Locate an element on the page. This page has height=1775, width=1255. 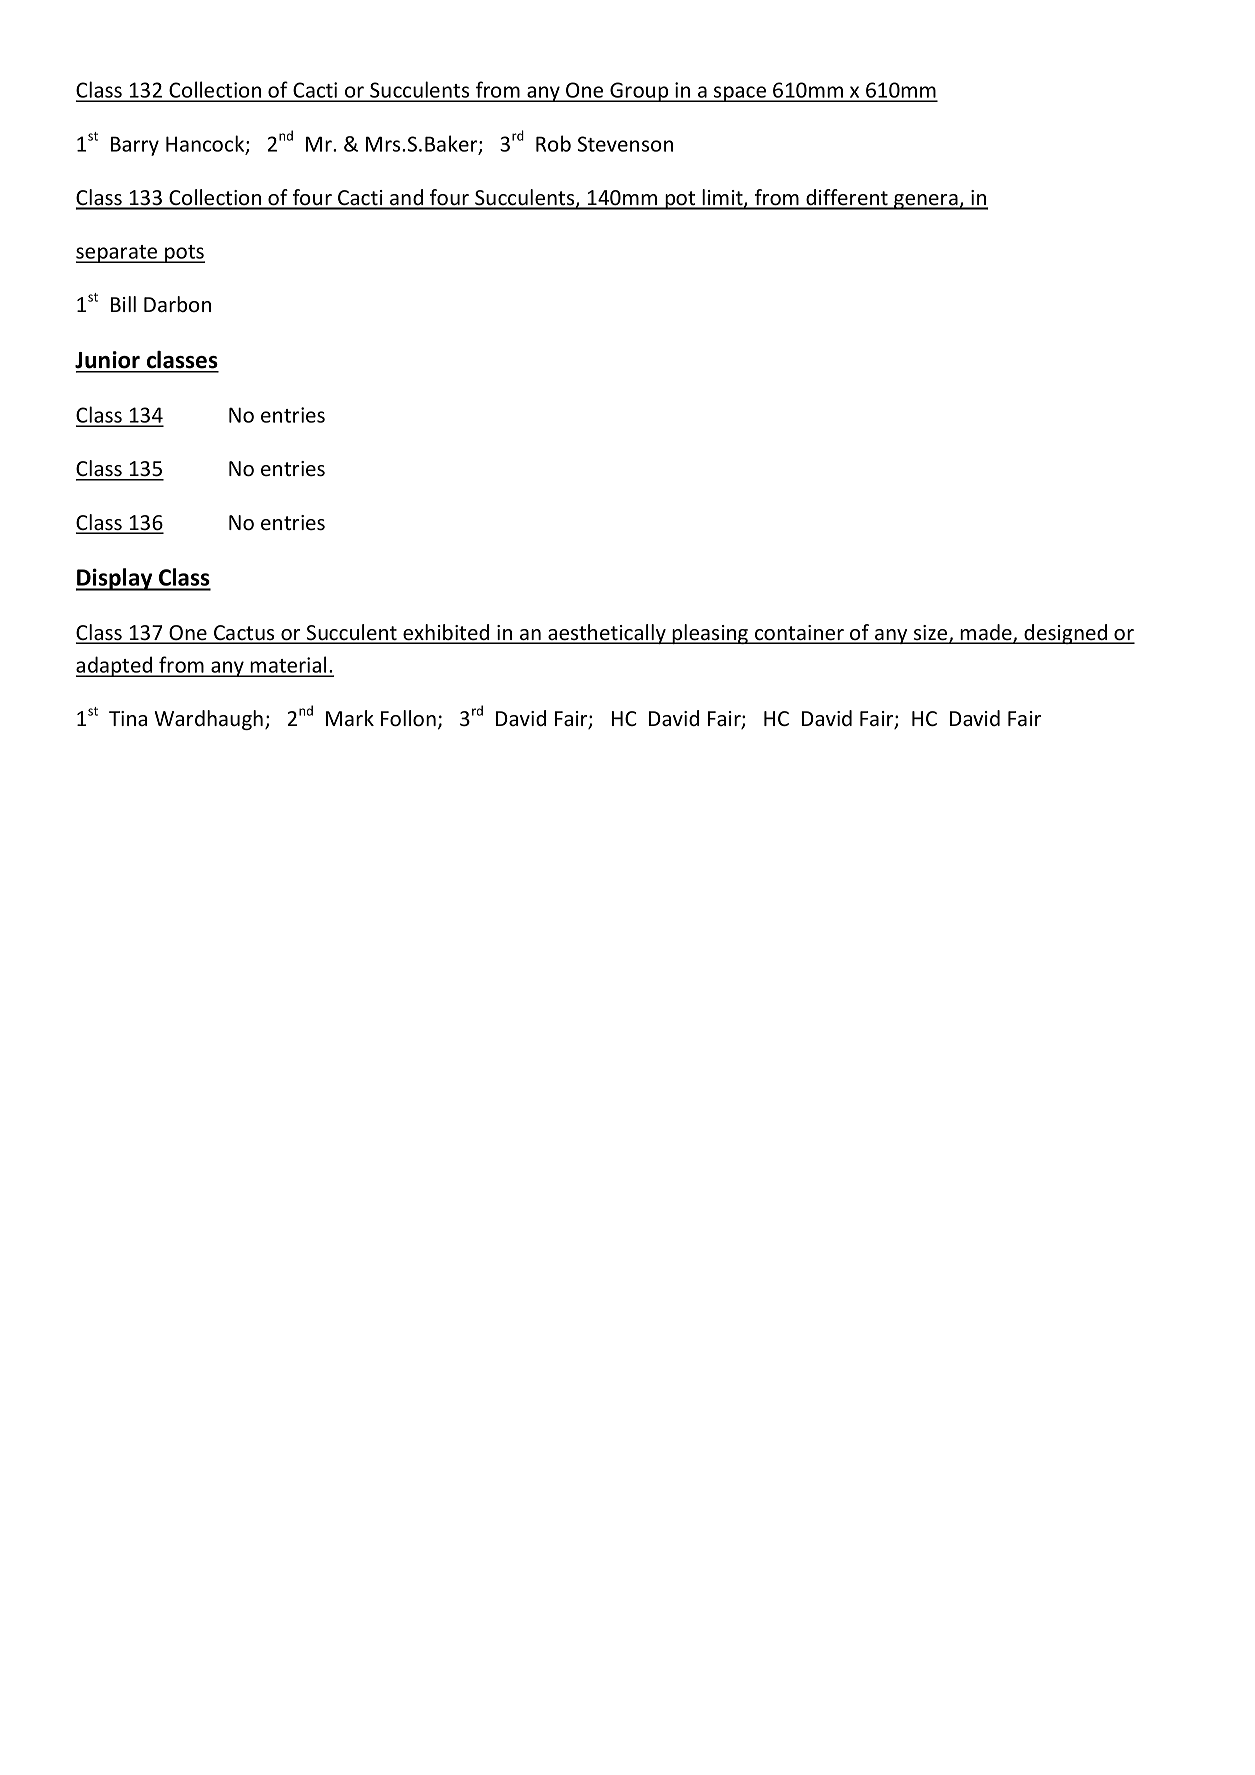
Group is located at coordinates (639, 92).
